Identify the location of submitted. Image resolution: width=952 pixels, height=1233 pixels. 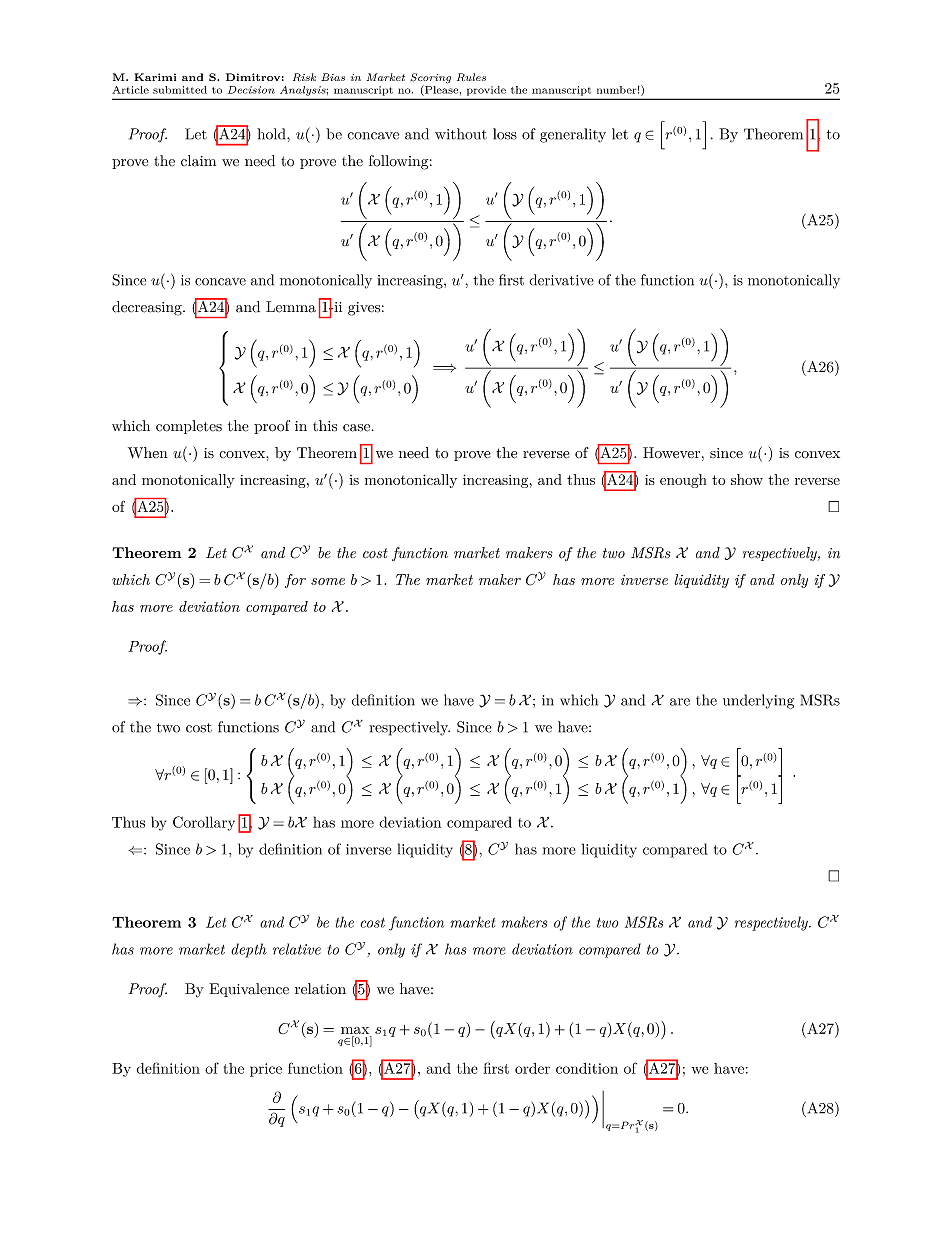
(180, 90).
